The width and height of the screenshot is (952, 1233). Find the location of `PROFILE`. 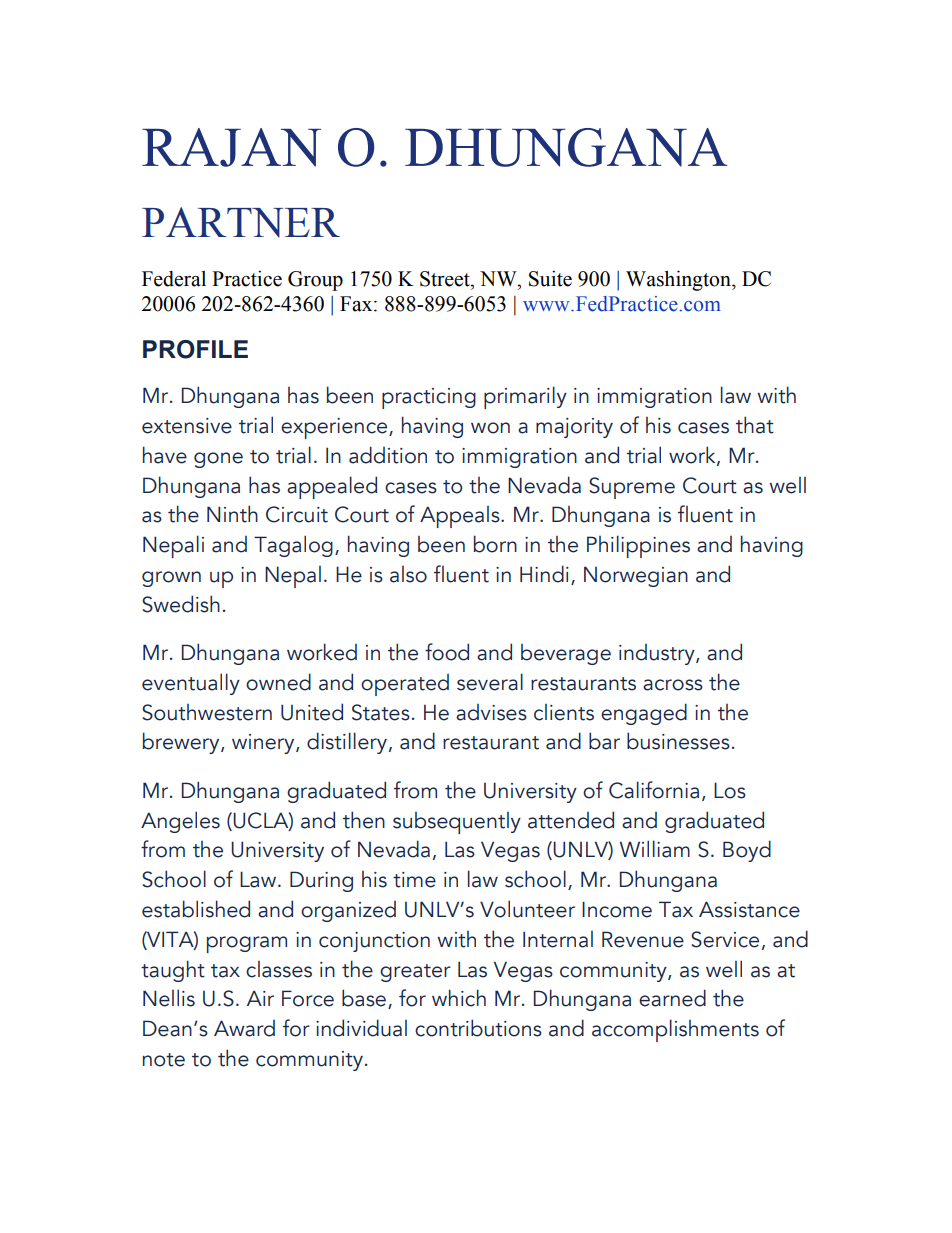

PROFILE is located at coordinates (195, 349).
